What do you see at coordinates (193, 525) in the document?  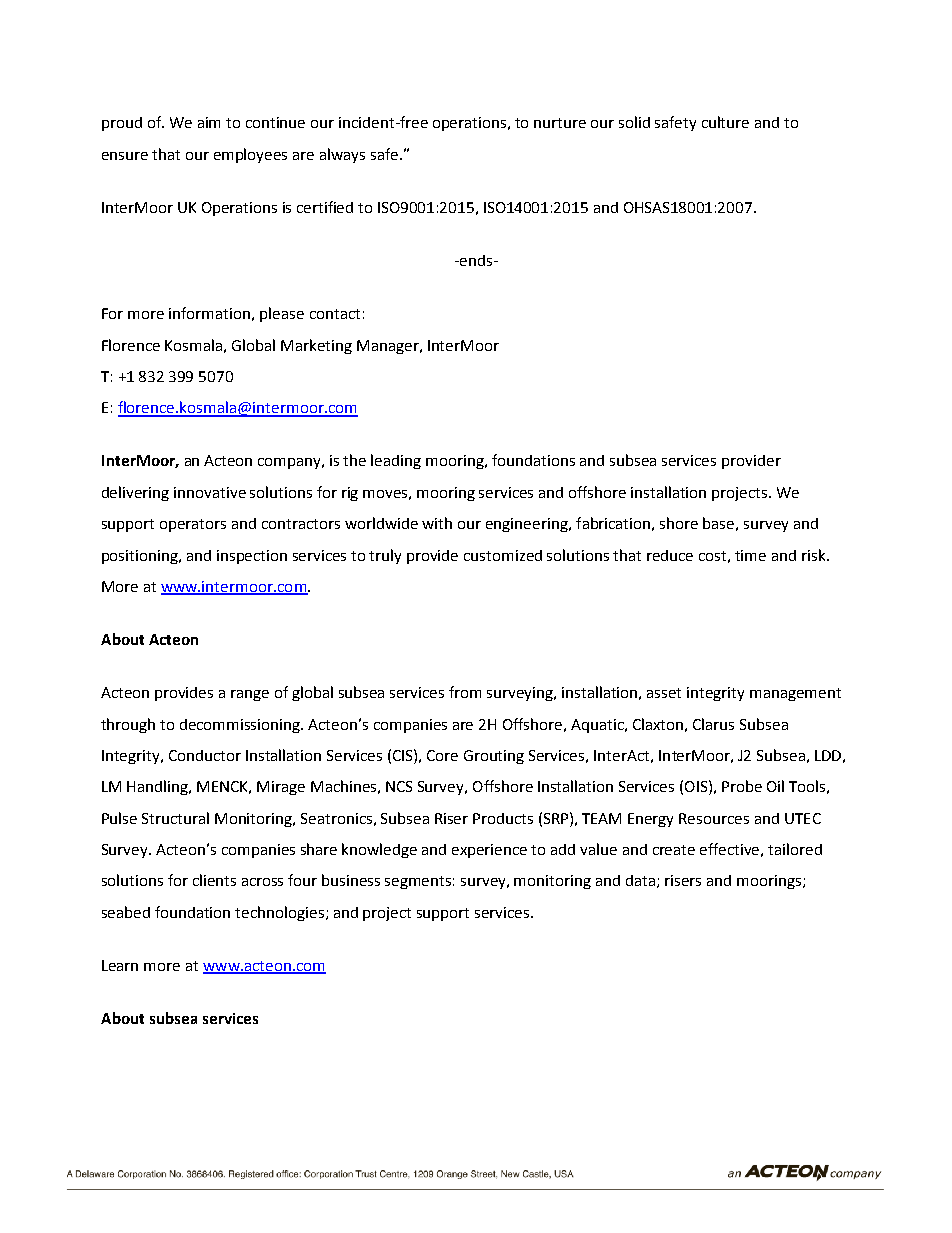 I see `operators` at bounding box center [193, 525].
